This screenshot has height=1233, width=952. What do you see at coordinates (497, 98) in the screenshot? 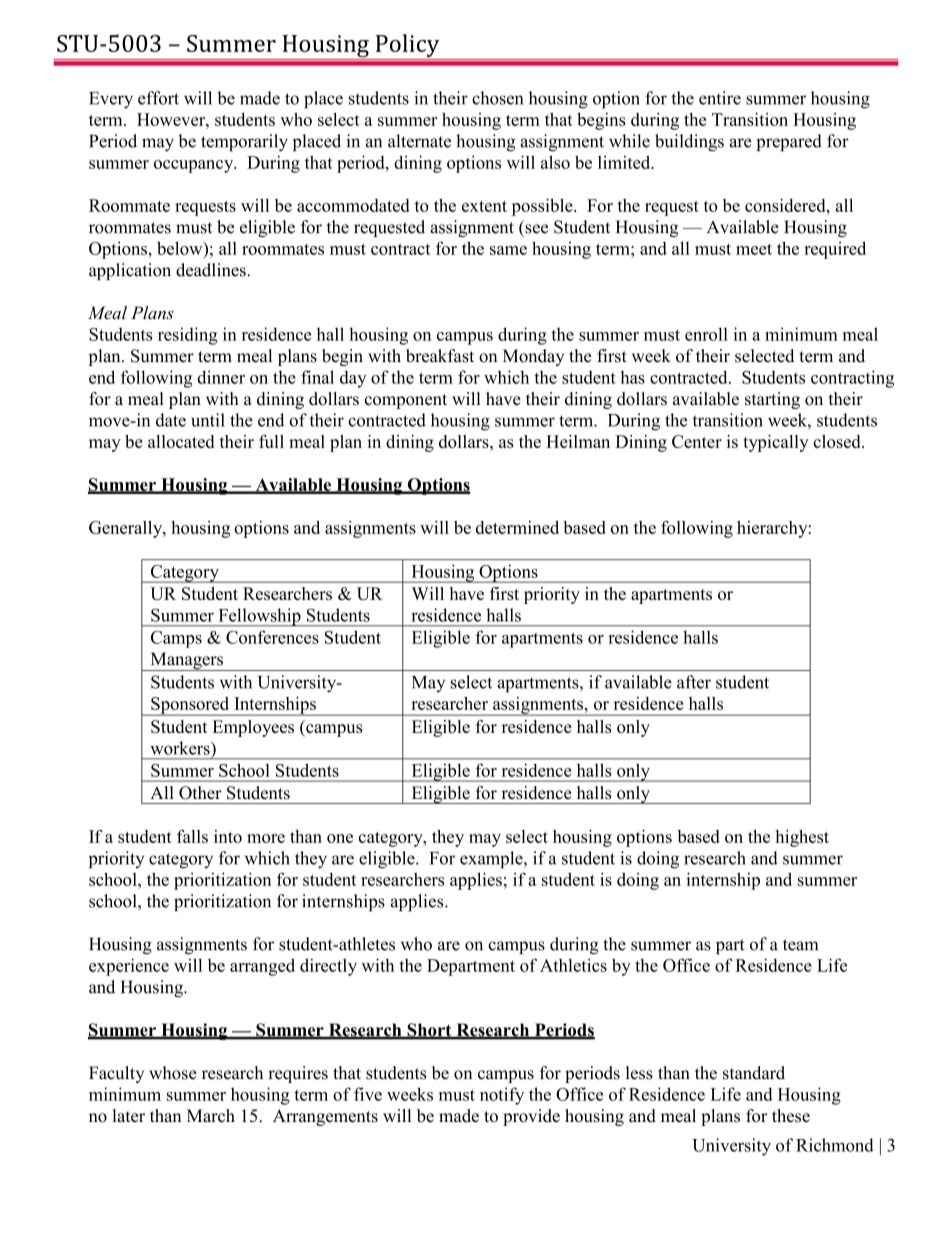
I see `chosen` at bounding box center [497, 98].
